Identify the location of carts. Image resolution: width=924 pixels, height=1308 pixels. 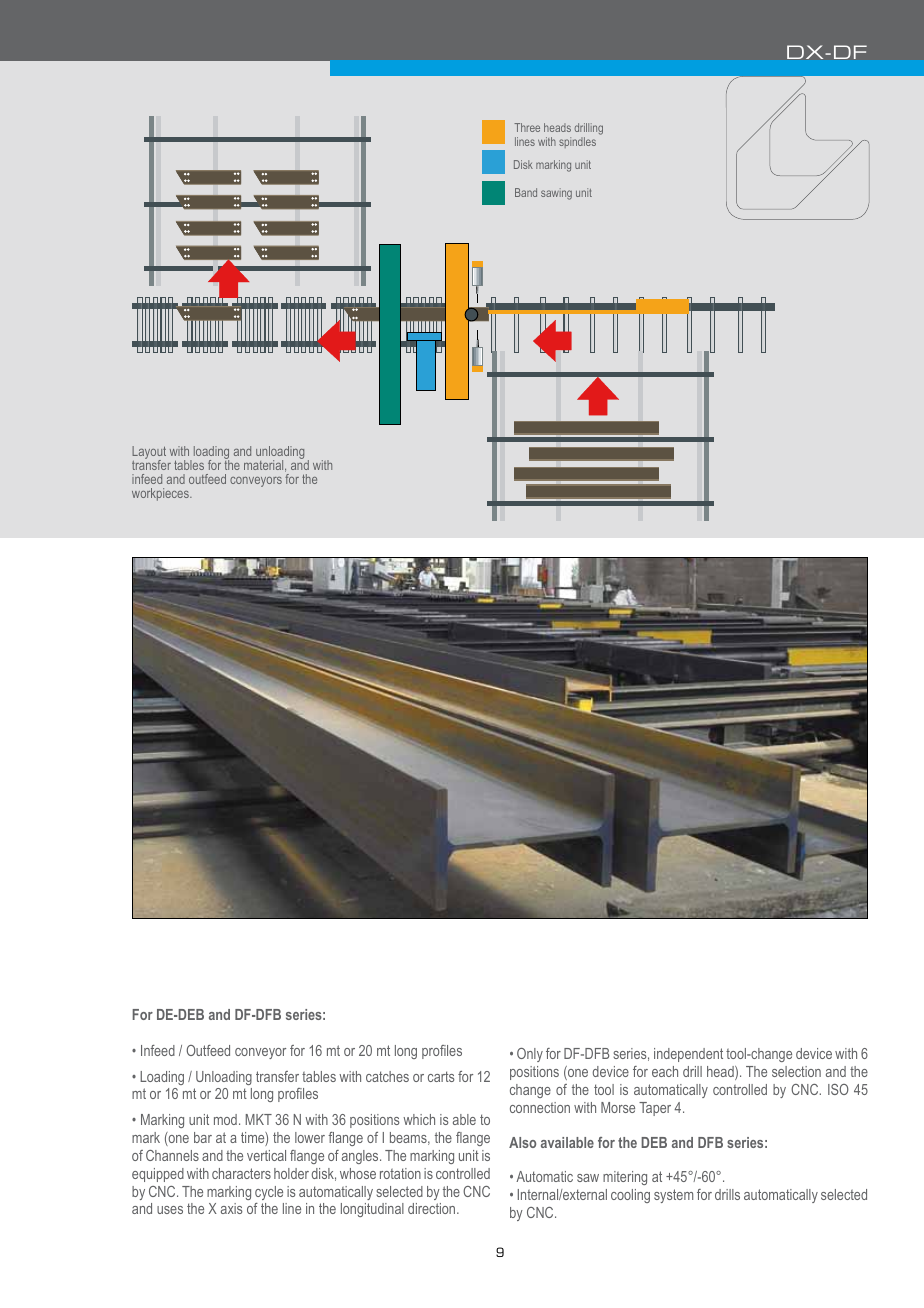
(441, 1076).
